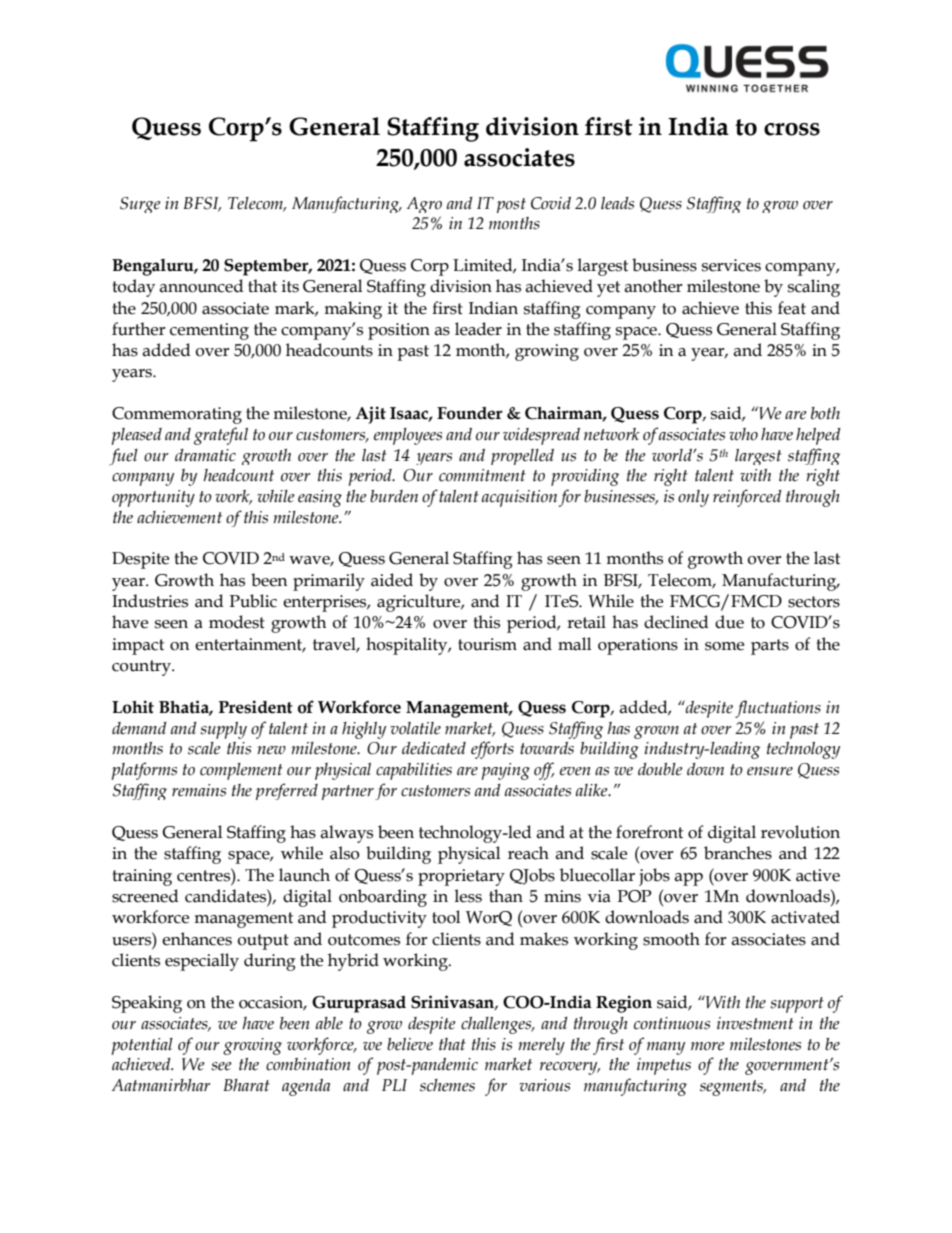 The image size is (952, 1233). I want to click on more, so click(708, 1046).
